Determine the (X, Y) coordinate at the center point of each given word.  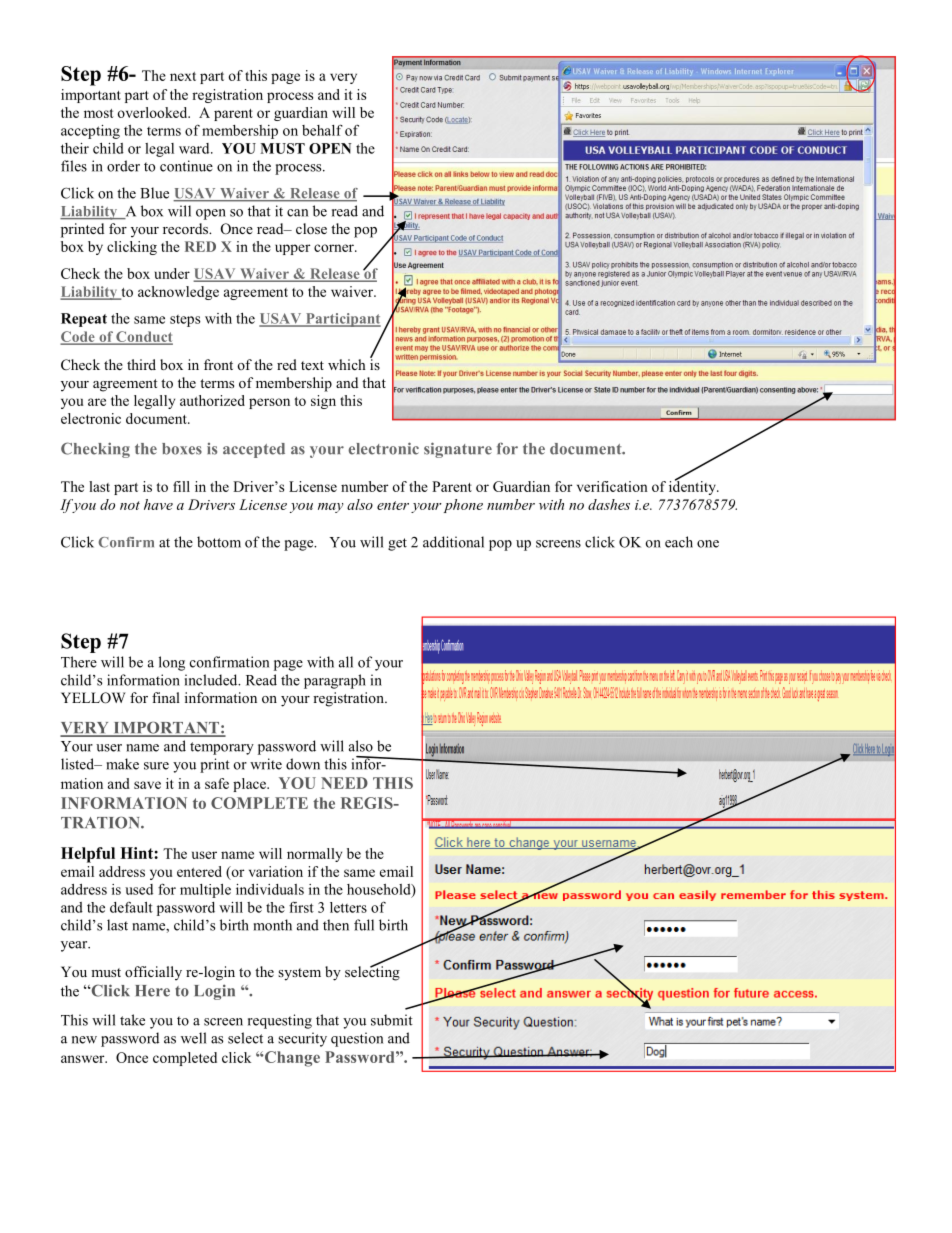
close (311, 228)
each (679, 542)
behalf (322, 130)
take (132, 1020)
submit (392, 1020)
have (158, 504)
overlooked (153, 112)
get (397, 544)
